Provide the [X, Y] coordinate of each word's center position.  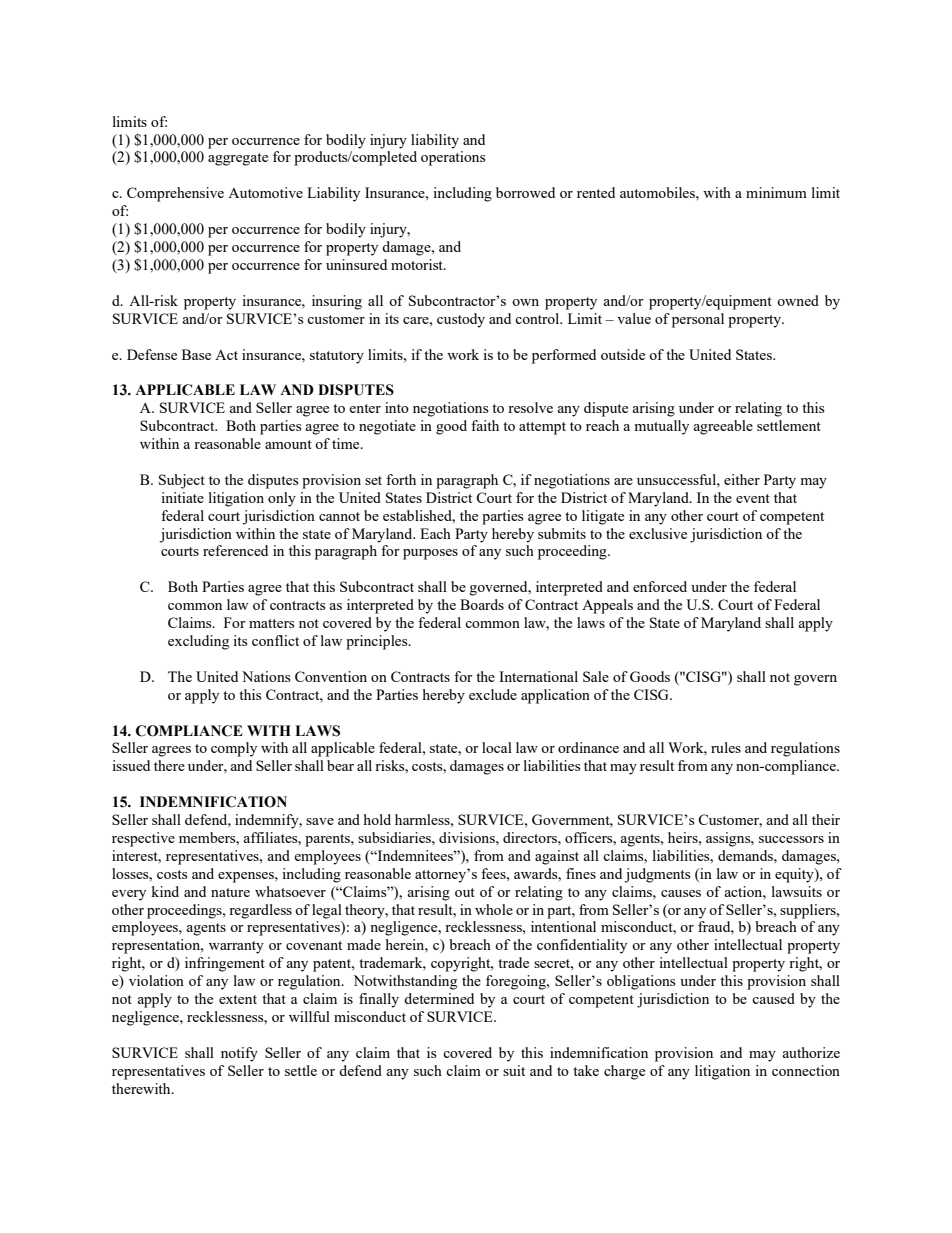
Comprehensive [175, 194]
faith [485, 425]
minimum [776, 192]
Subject [182, 481]
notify [239, 1054]
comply [234, 749]
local [497, 747]
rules [726, 747]
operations [453, 158]
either [742, 479]
